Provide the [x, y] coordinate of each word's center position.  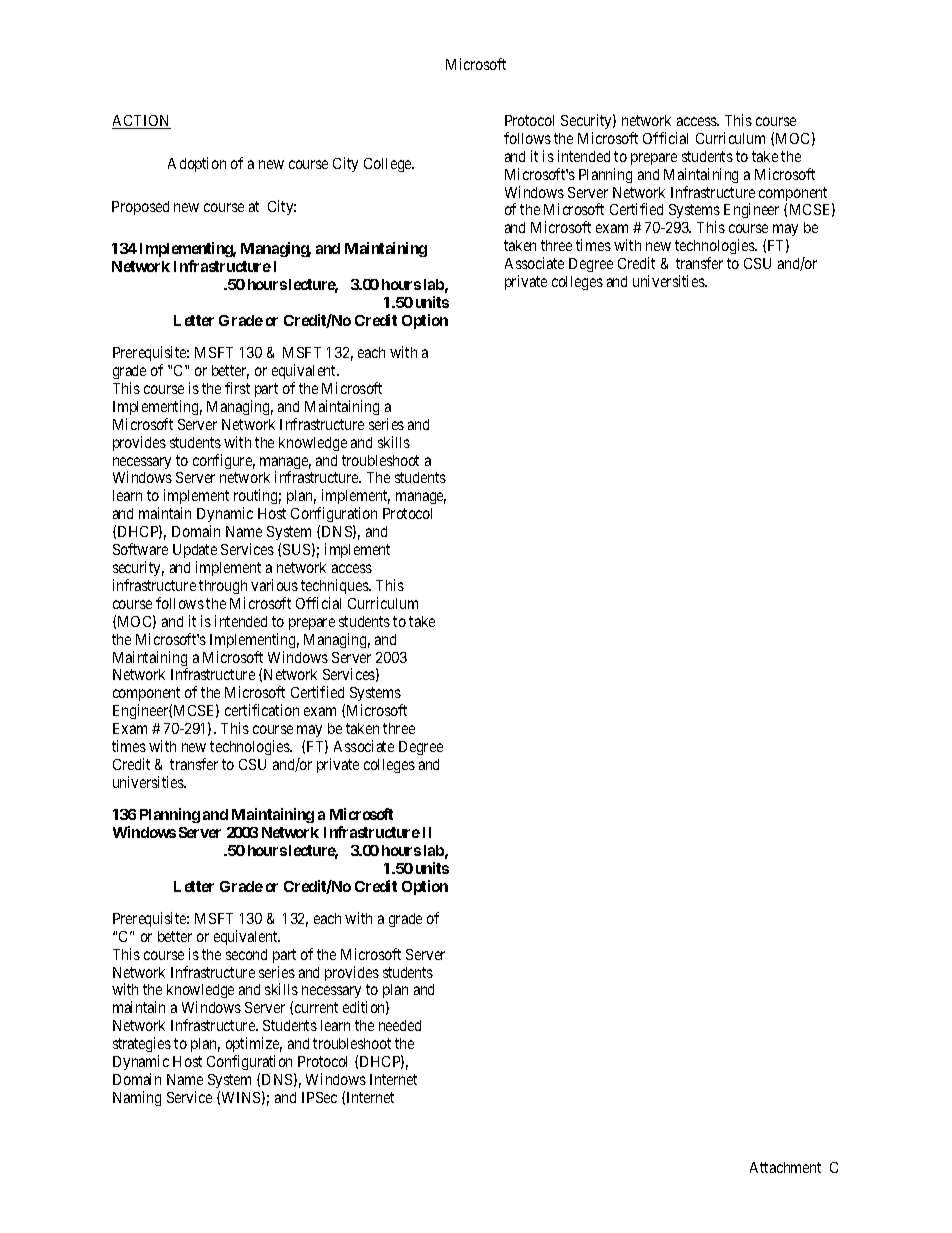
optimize [254, 1046]
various [274, 585]
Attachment [785, 1167]
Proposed [140, 208]
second [246, 954]
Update [195, 551]
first [237, 388]
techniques [335, 586]
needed [400, 1025]
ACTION [141, 122]
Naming [137, 1098]
